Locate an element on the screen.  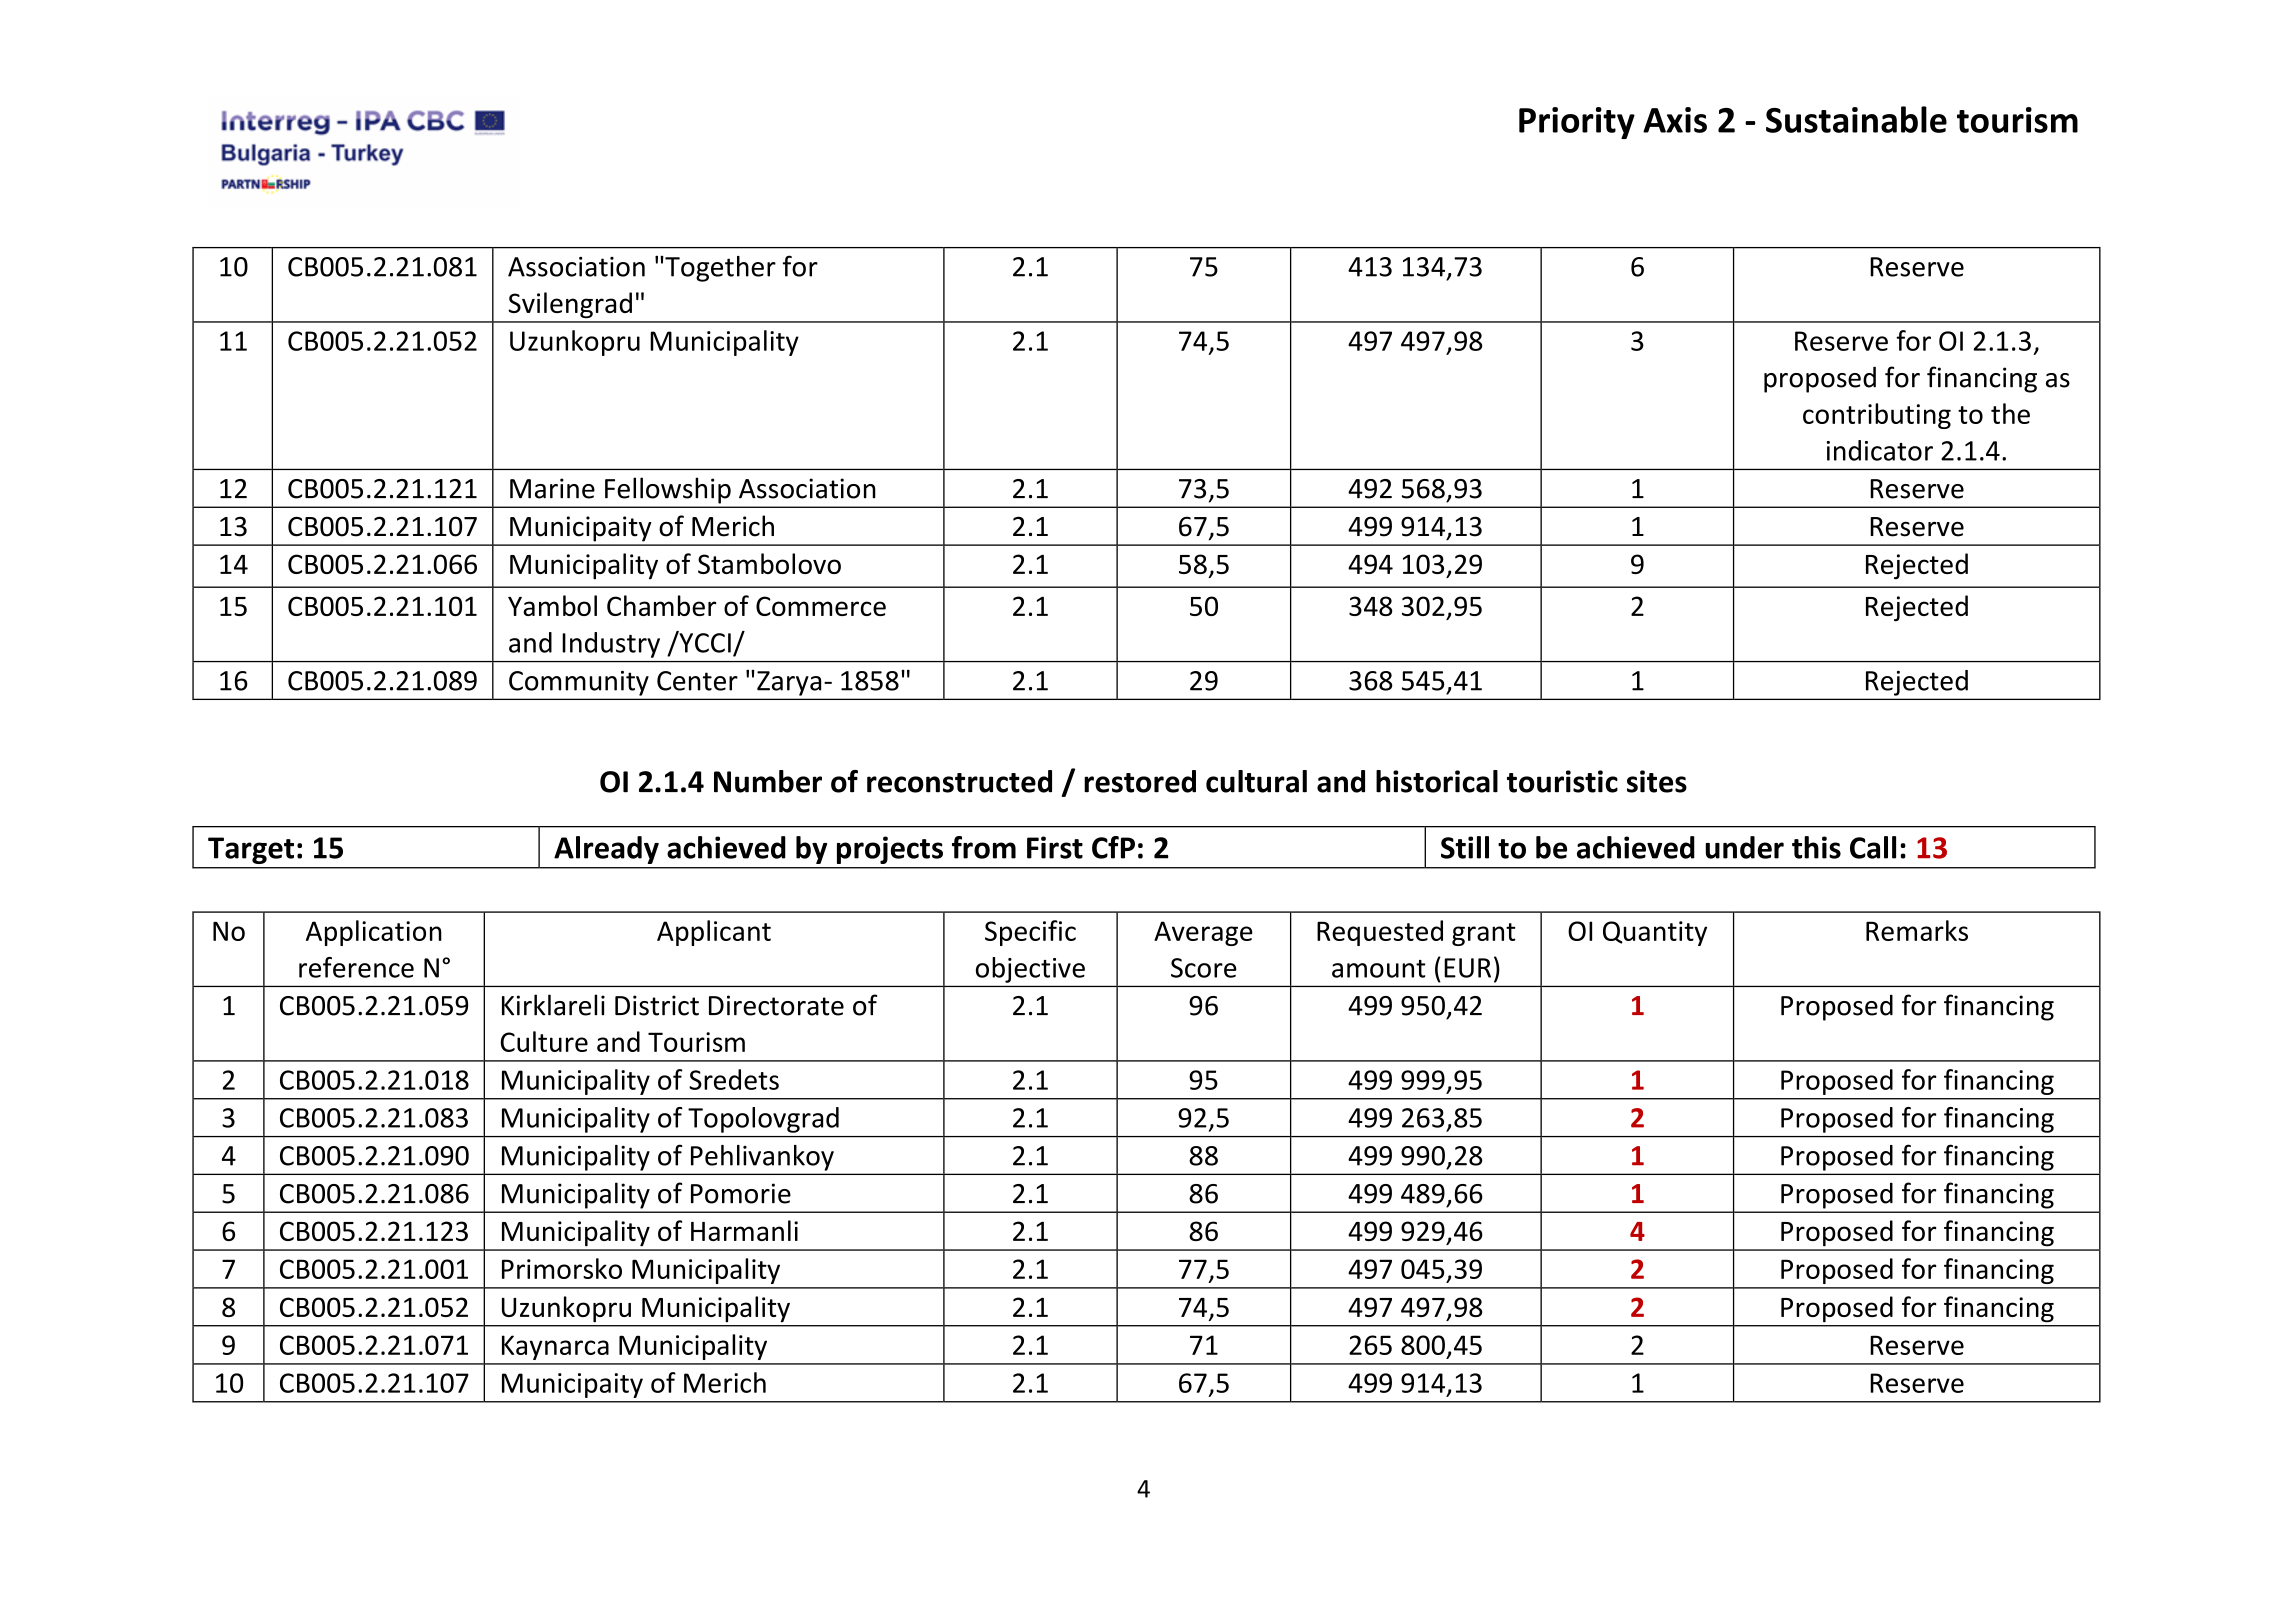
contributing is located at coordinates (1877, 416).
